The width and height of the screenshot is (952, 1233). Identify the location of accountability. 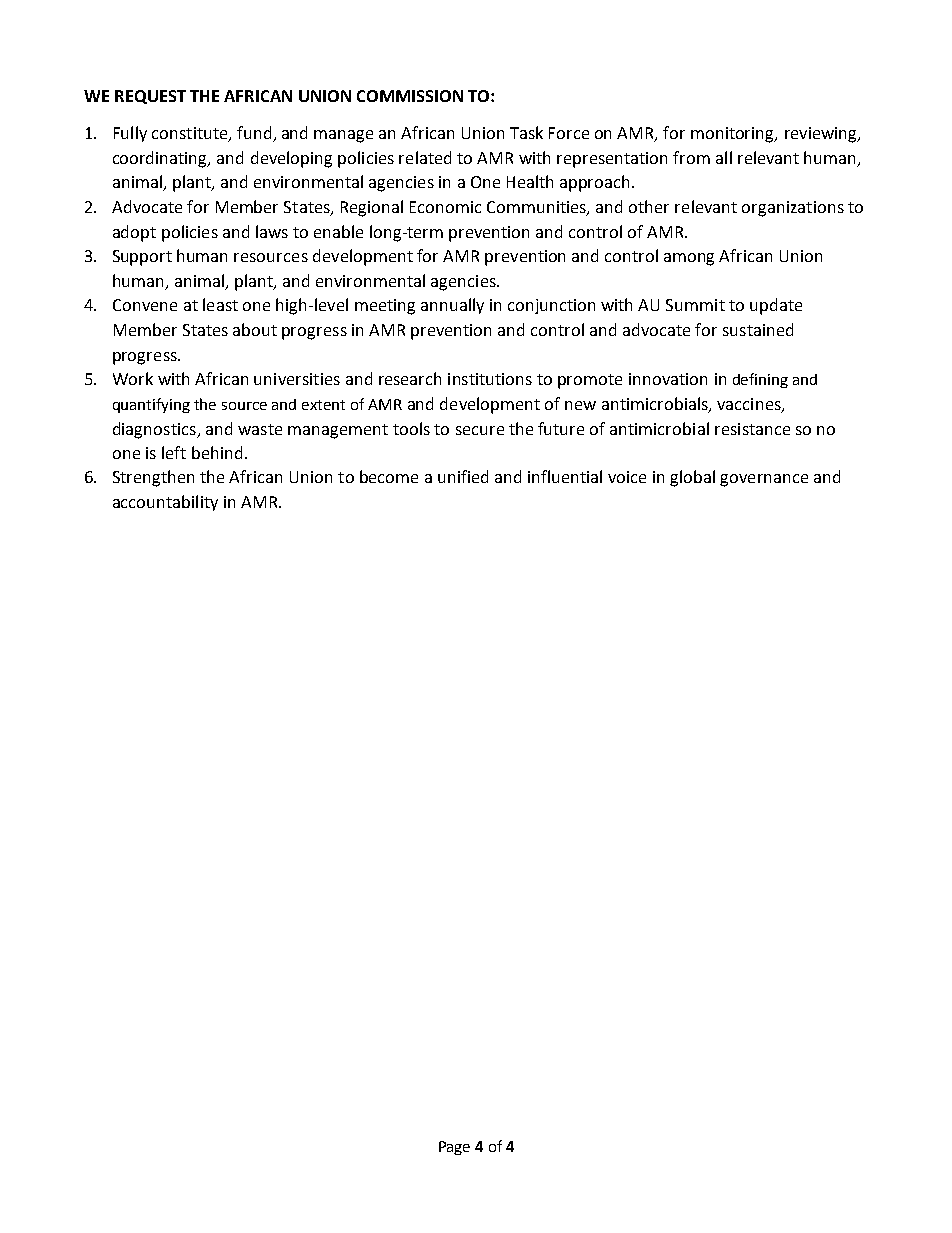
(165, 503).
